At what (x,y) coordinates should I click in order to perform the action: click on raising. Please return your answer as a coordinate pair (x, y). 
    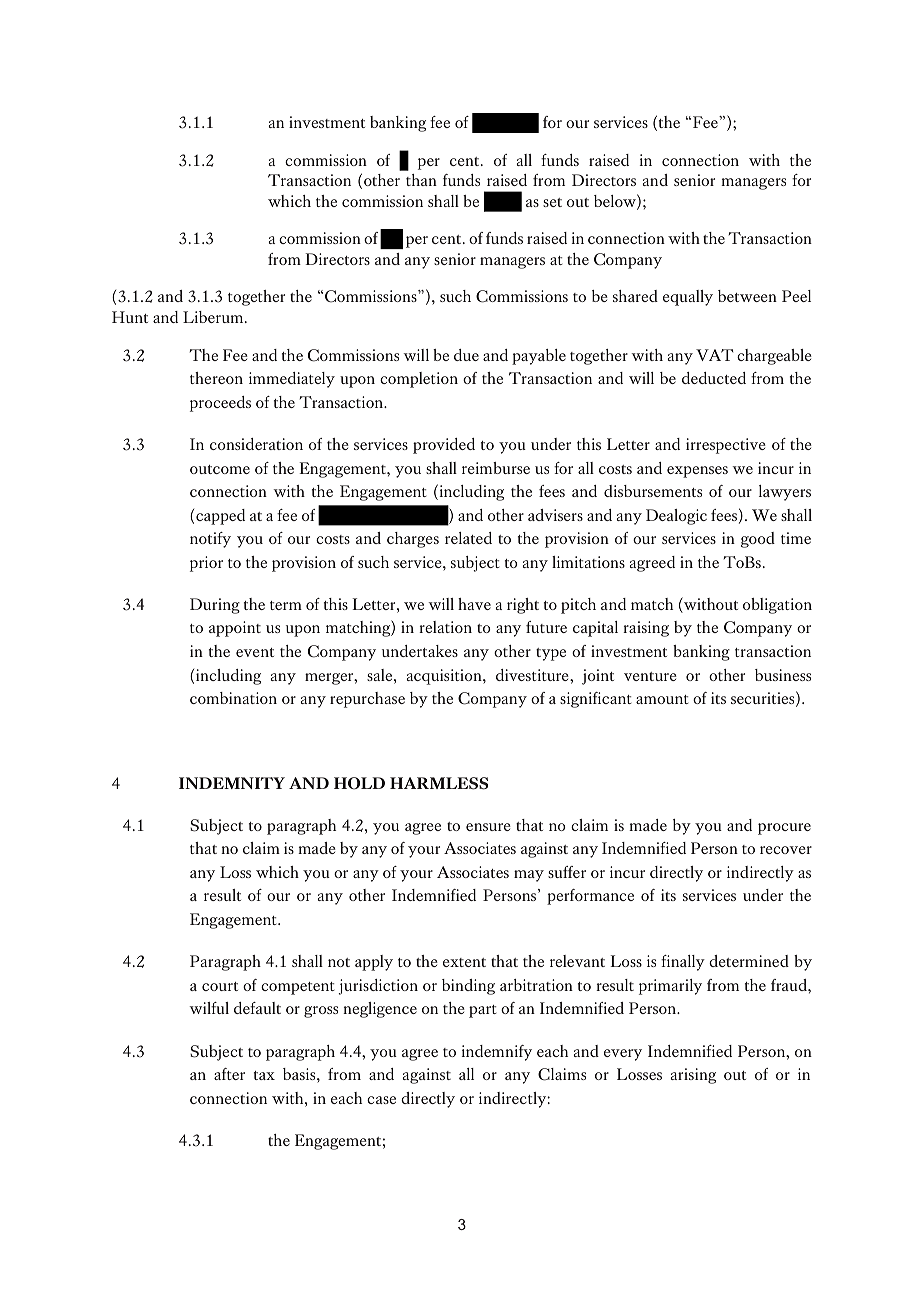
    Looking at the image, I should click on (646, 629).
